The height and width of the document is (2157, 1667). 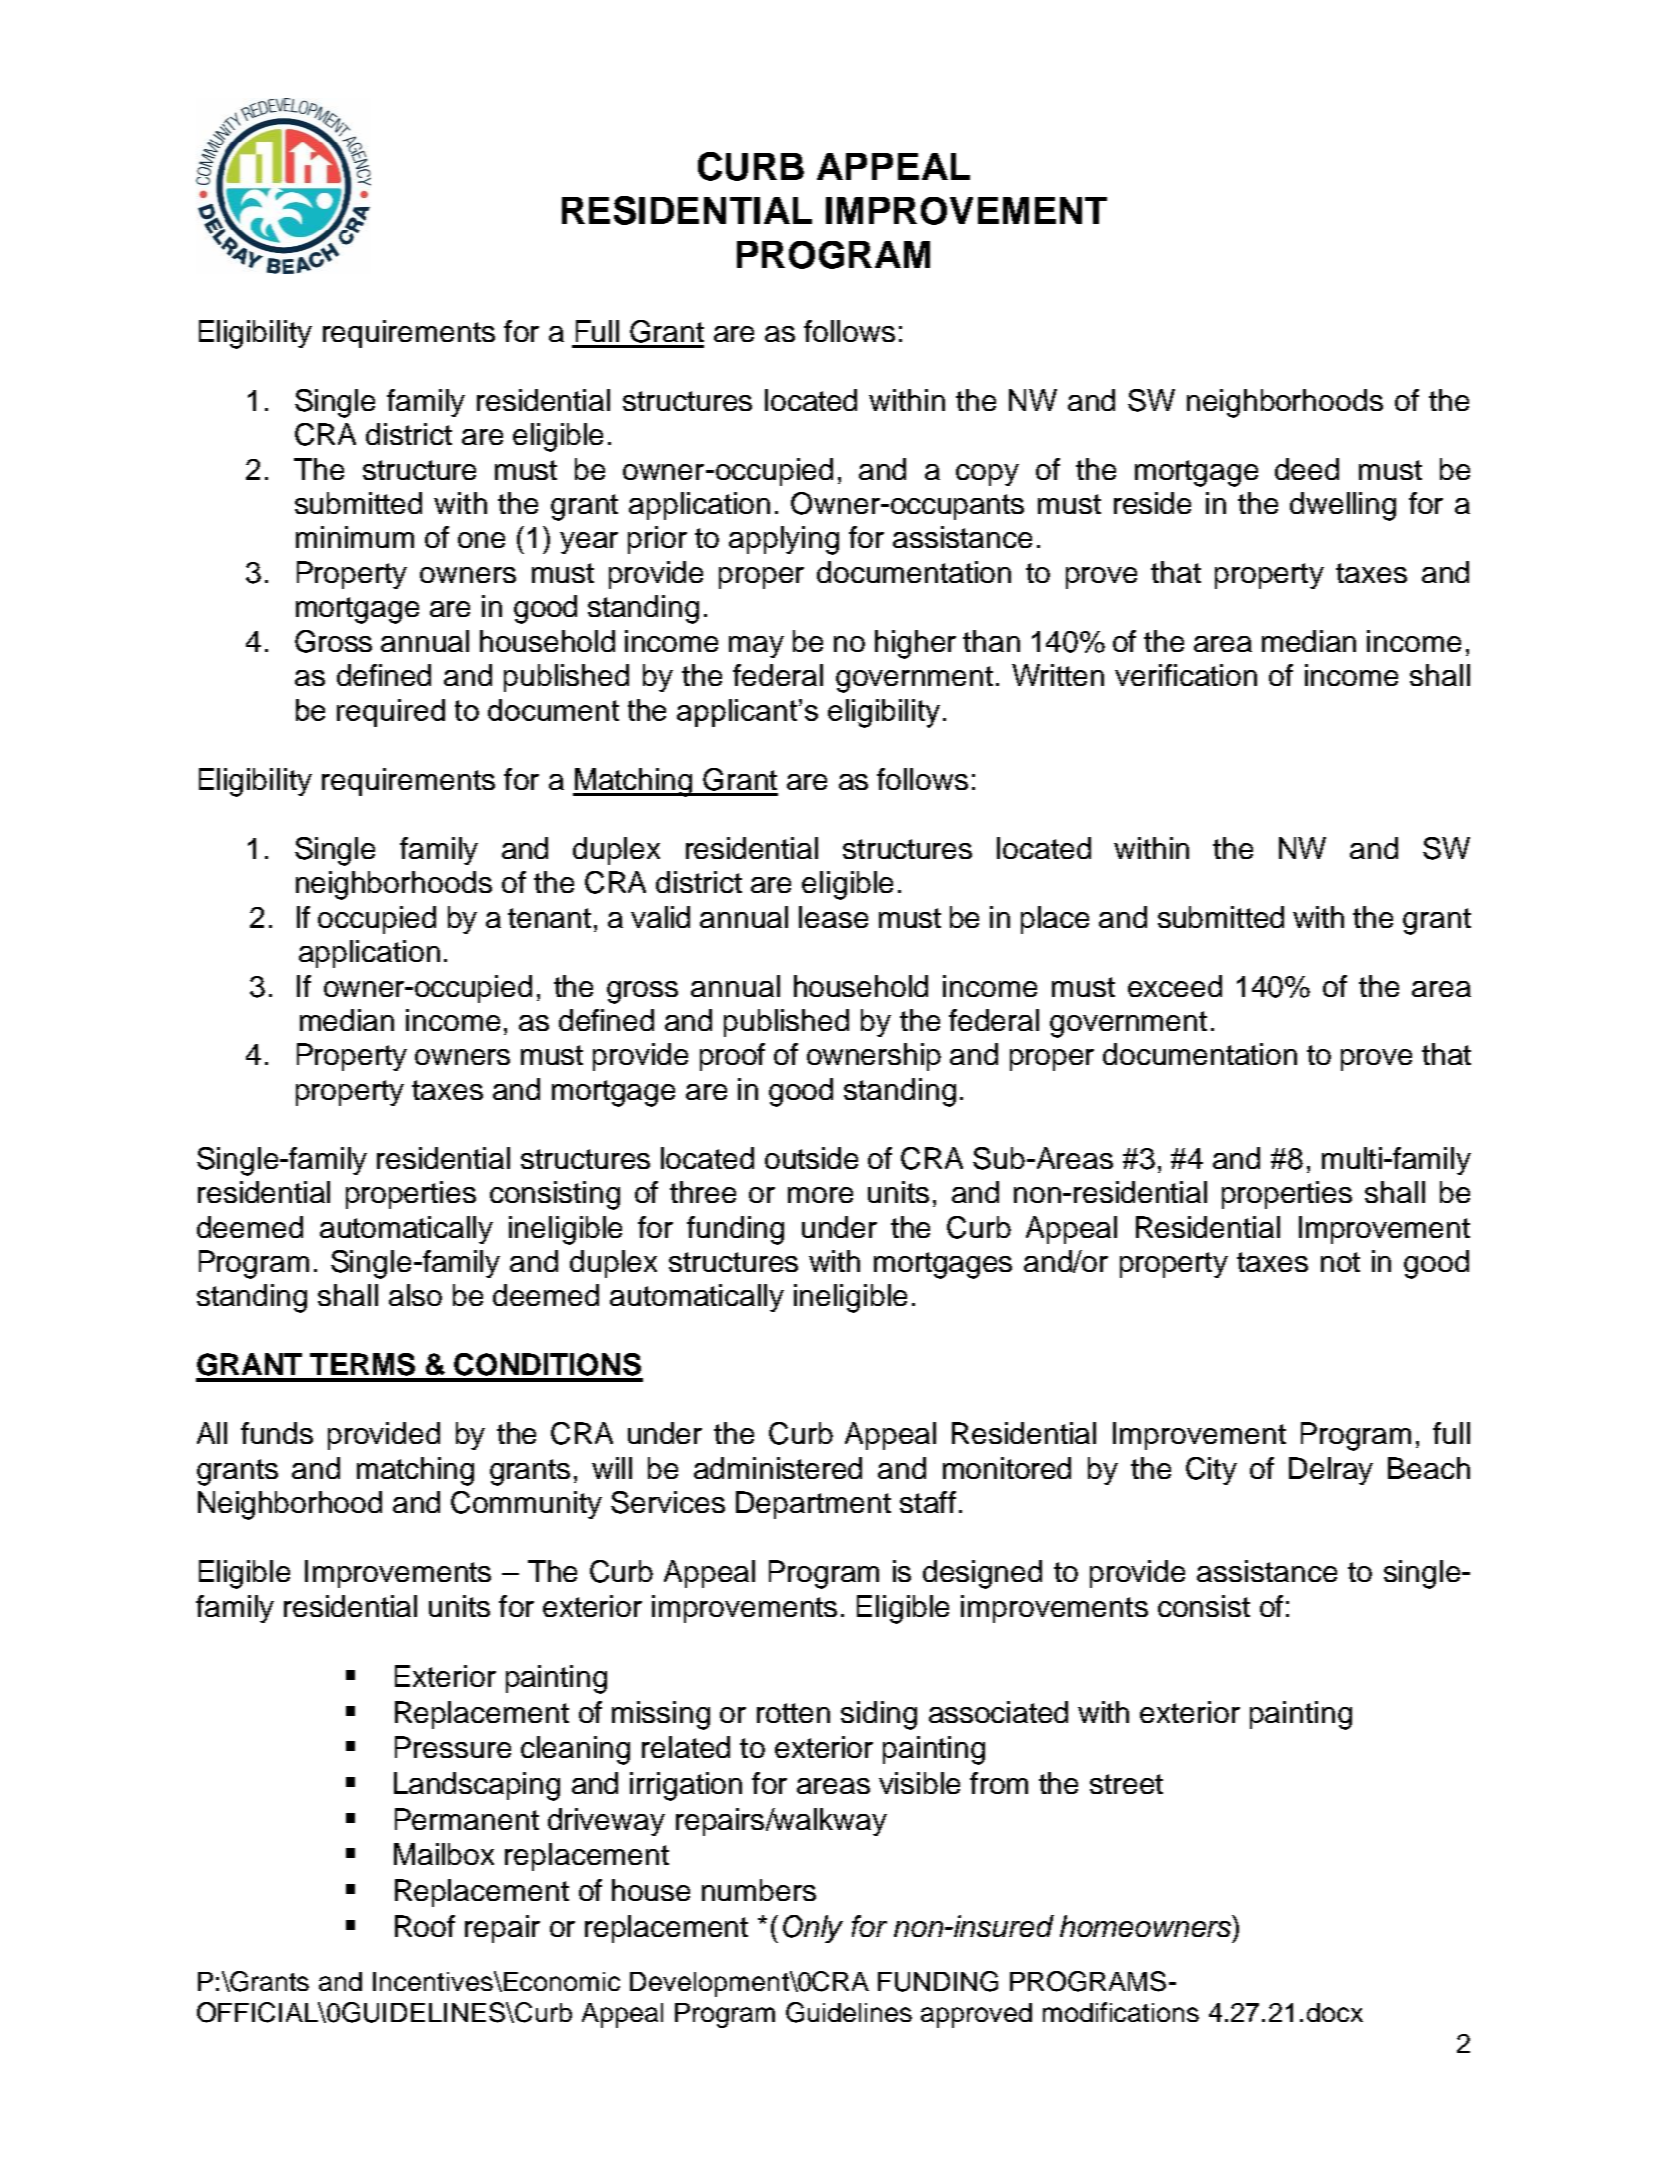 What do you see at coordinates (467, 1819) in the document?
I see `Permanent` at bounding box center [467, 1819].
